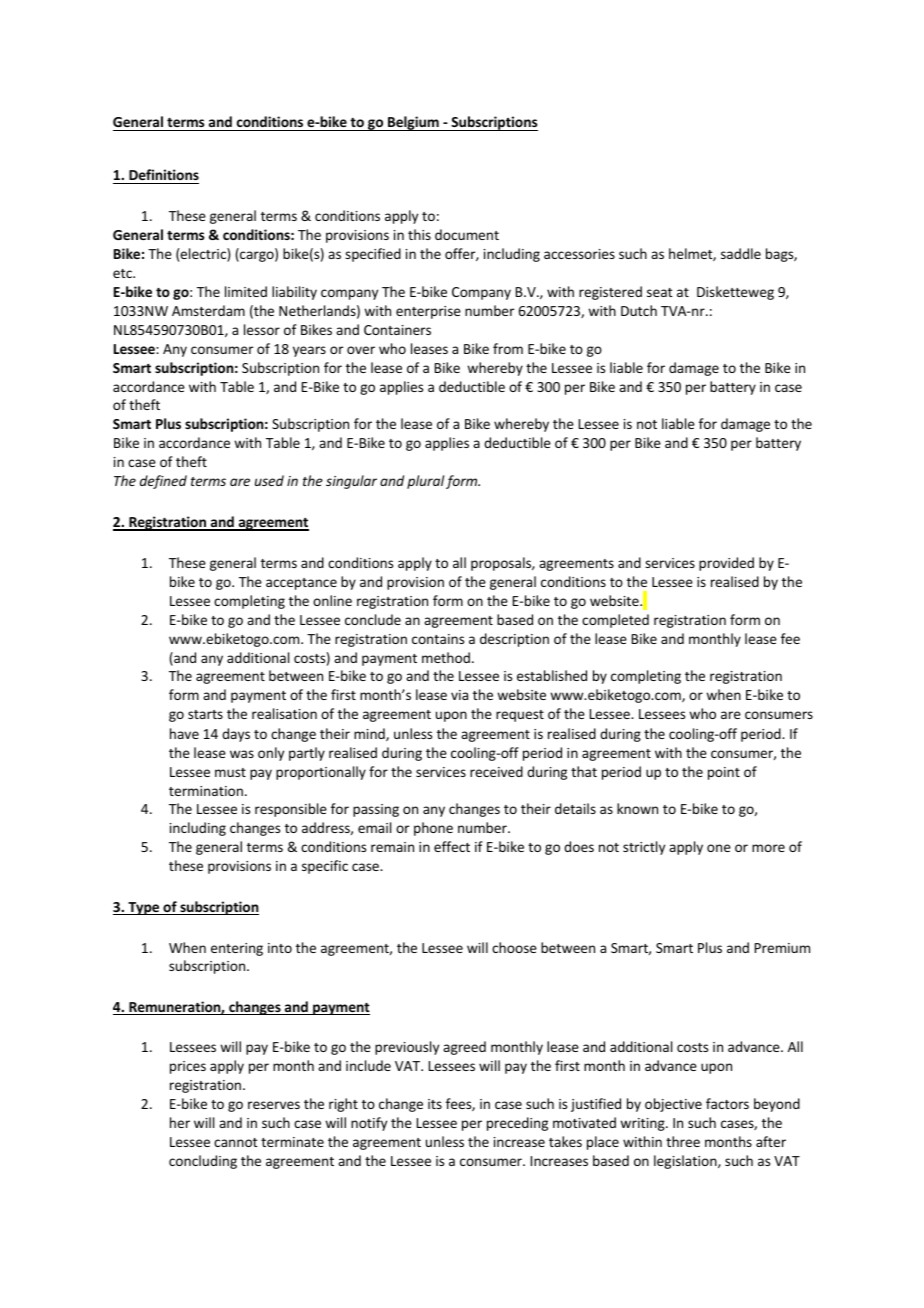 The image size is (924, 1308). I want to click on Belgium, so click(413, 123).
